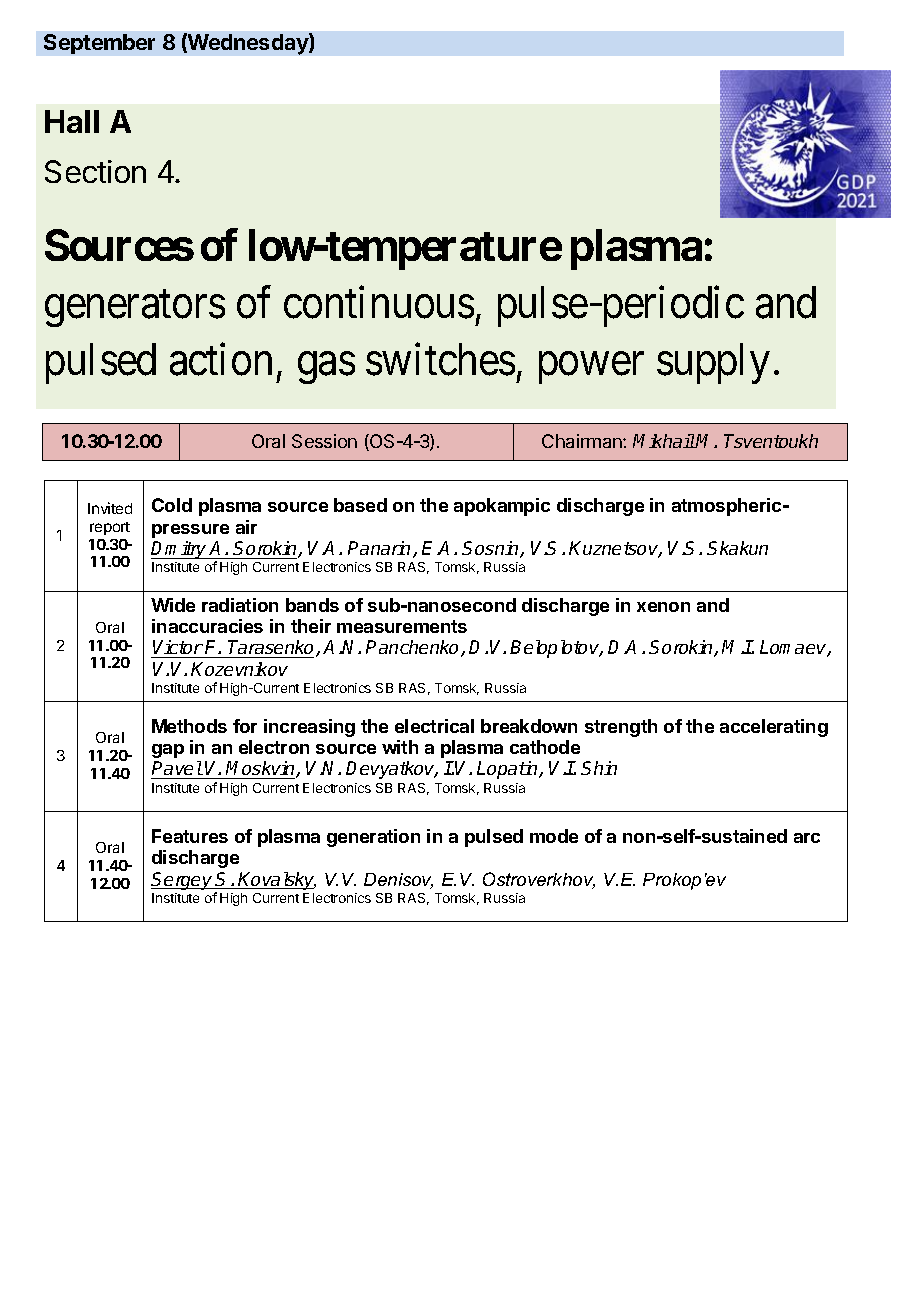 The width and height of the image is (924, 1308). I want to click on Chairman, so click(583, 441).
